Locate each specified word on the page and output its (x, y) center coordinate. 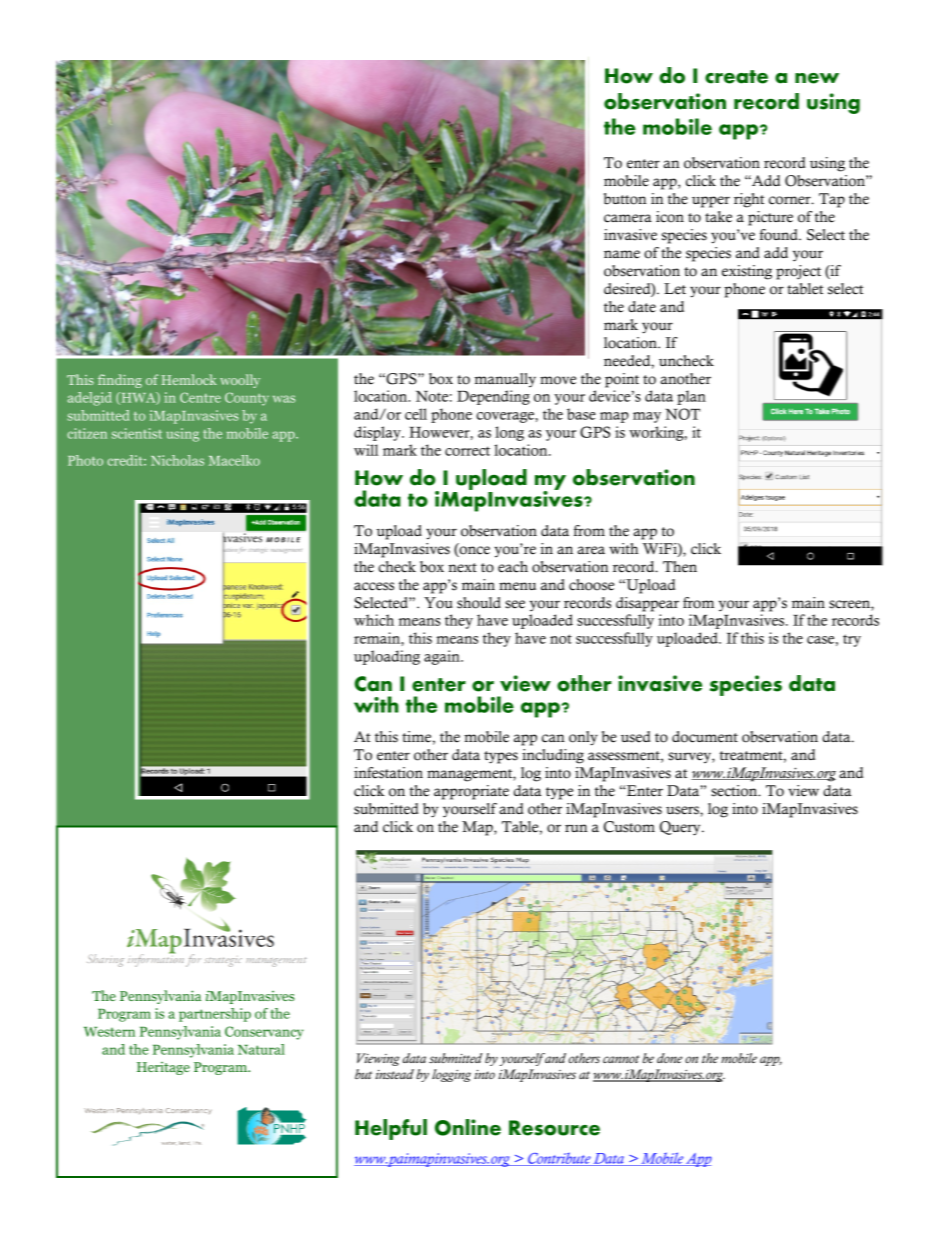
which (374, 620)
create (736, 77)
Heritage (163, 1068)
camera (628, 218)
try (852, 640)
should (479, 603)
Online (468, 1127)
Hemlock (189, 379)
